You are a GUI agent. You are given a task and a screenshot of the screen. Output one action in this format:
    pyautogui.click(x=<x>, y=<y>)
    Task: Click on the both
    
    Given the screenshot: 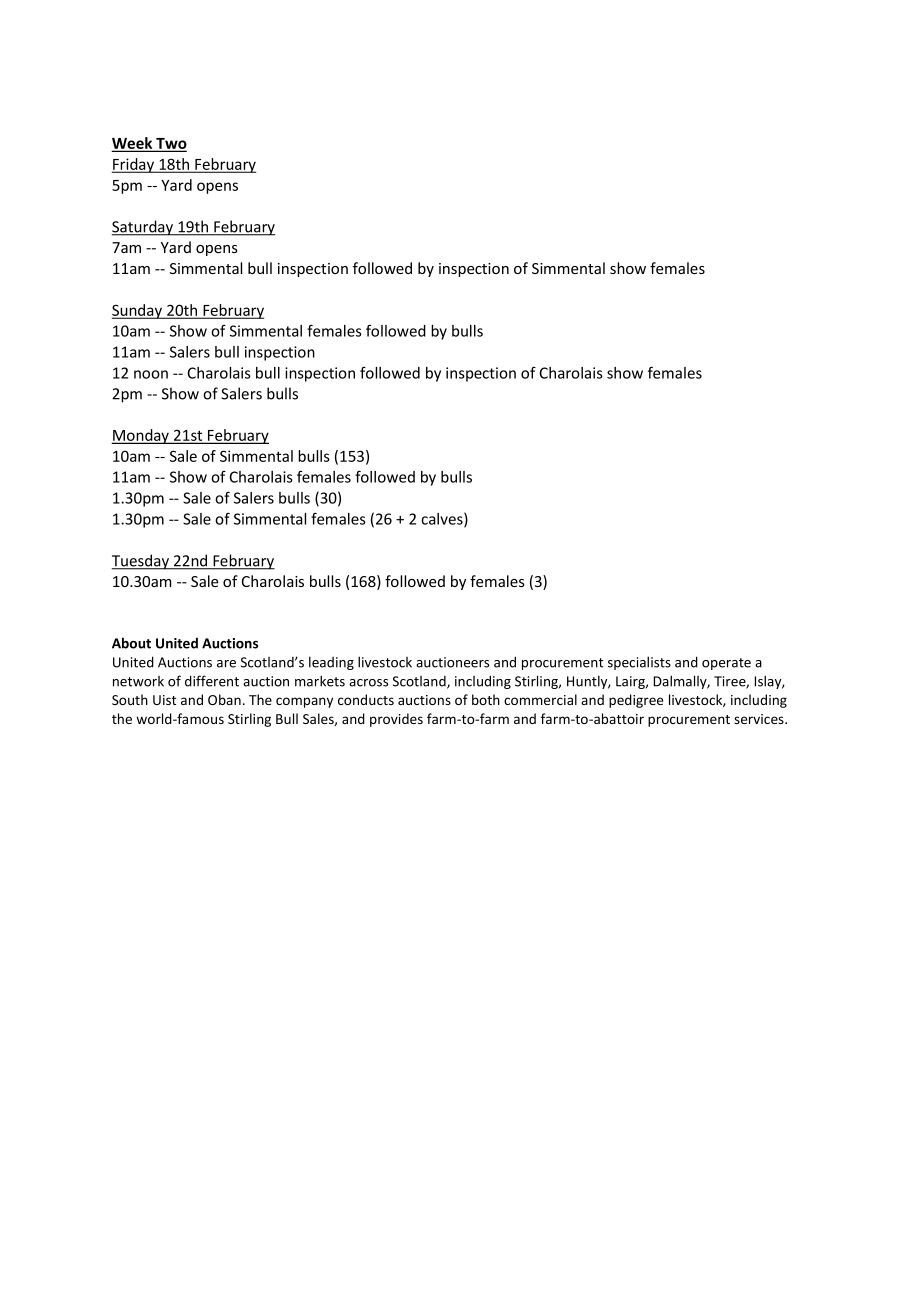 What is the action you would take?
    pyautogui.click(x=486, y=699)
